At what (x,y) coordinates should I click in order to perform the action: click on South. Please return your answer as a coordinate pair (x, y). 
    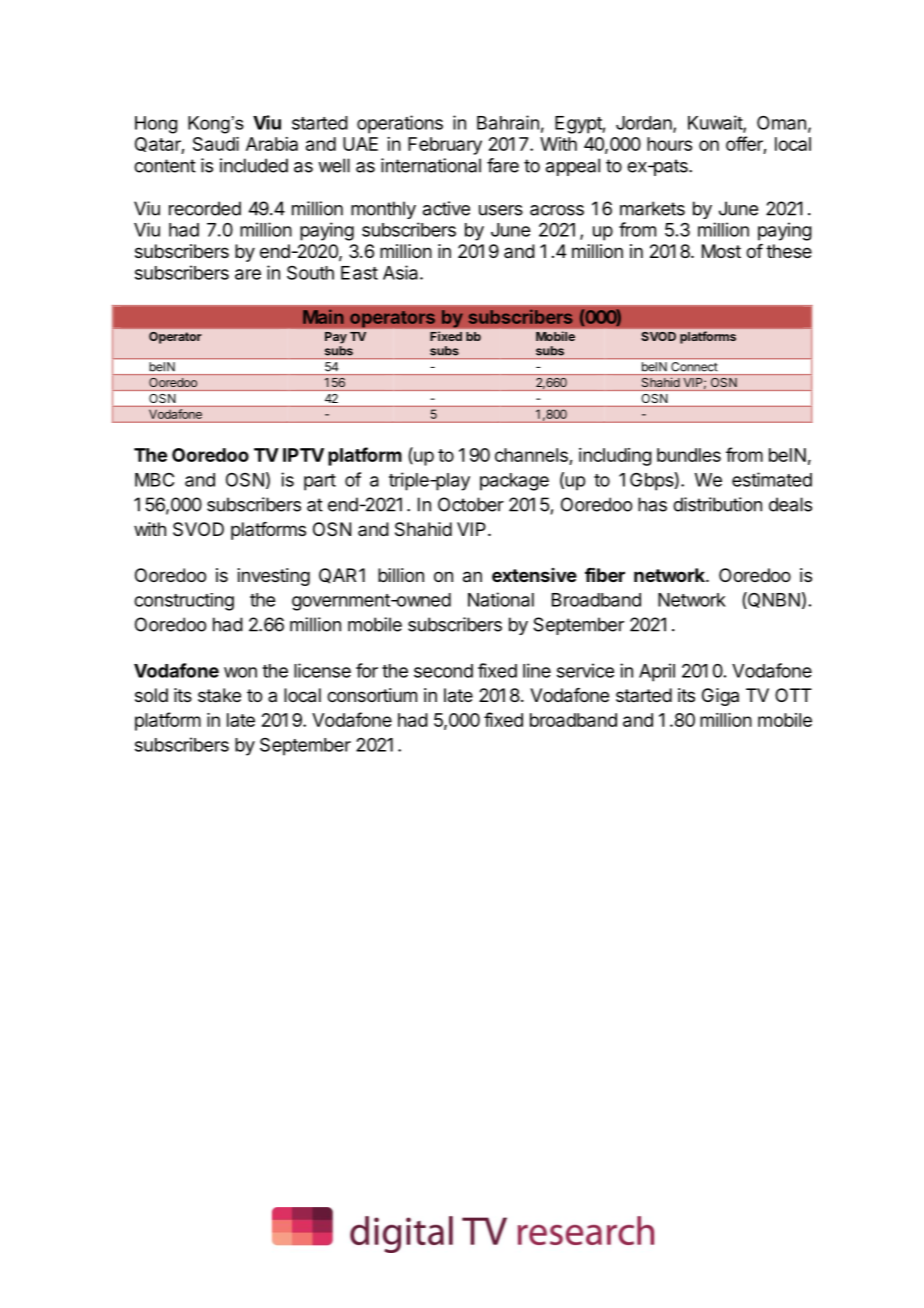
    Looking at the image, I should click on (310, 273).
